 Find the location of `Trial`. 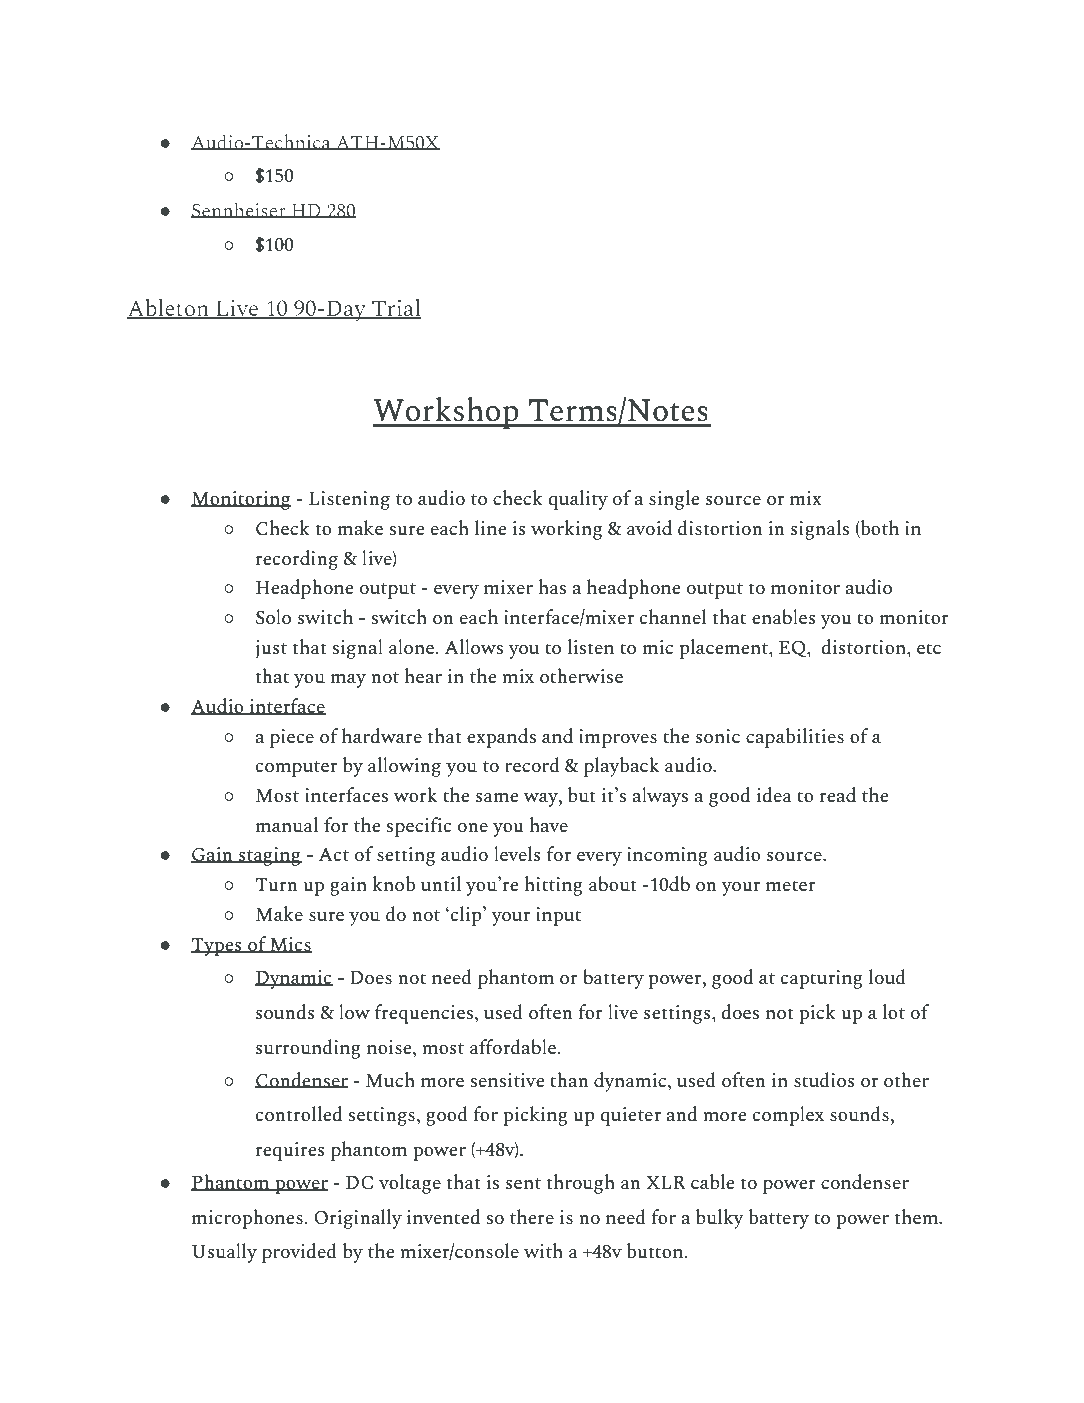

Trial is located at coordinates (395, 308).
